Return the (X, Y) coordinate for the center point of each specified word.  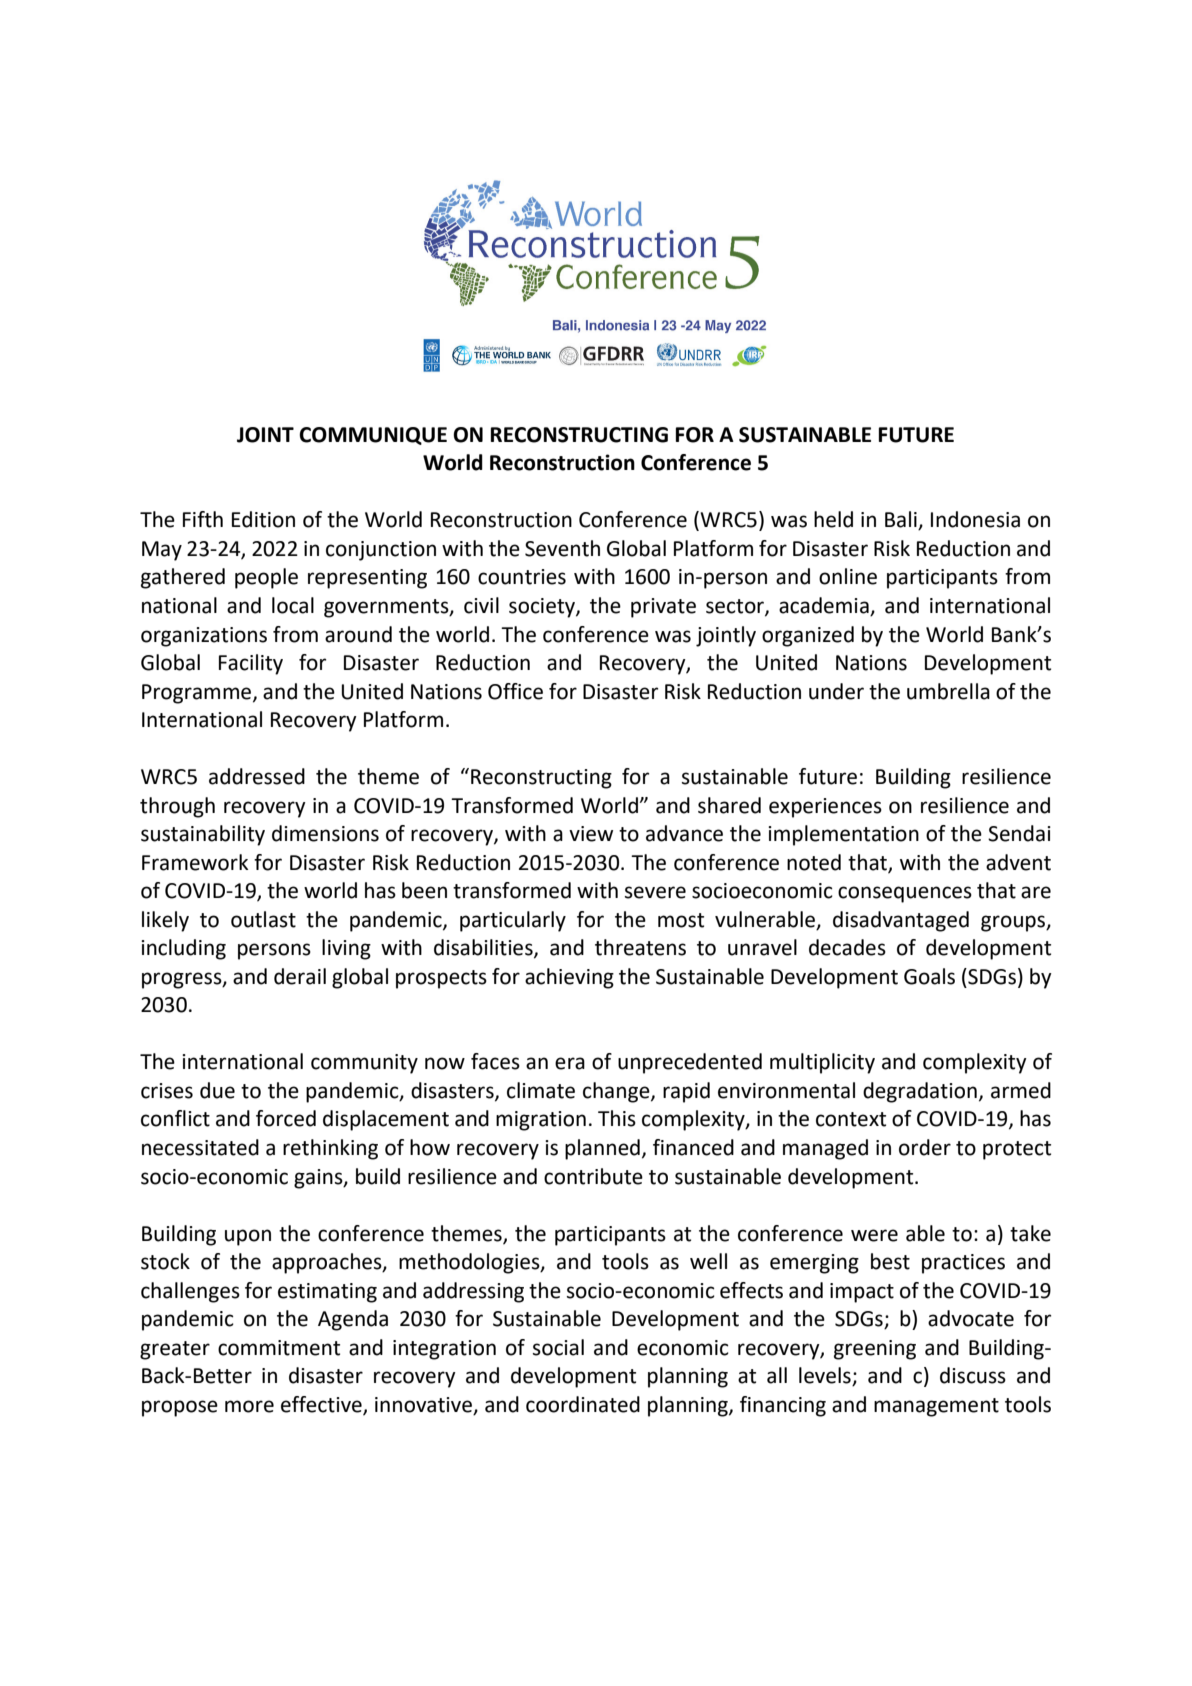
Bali (902, 520)
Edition (263, 519)
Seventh (562, 548)
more (249, 1406)
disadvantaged (901, 921)
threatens (640, 947)
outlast (263, 919)
